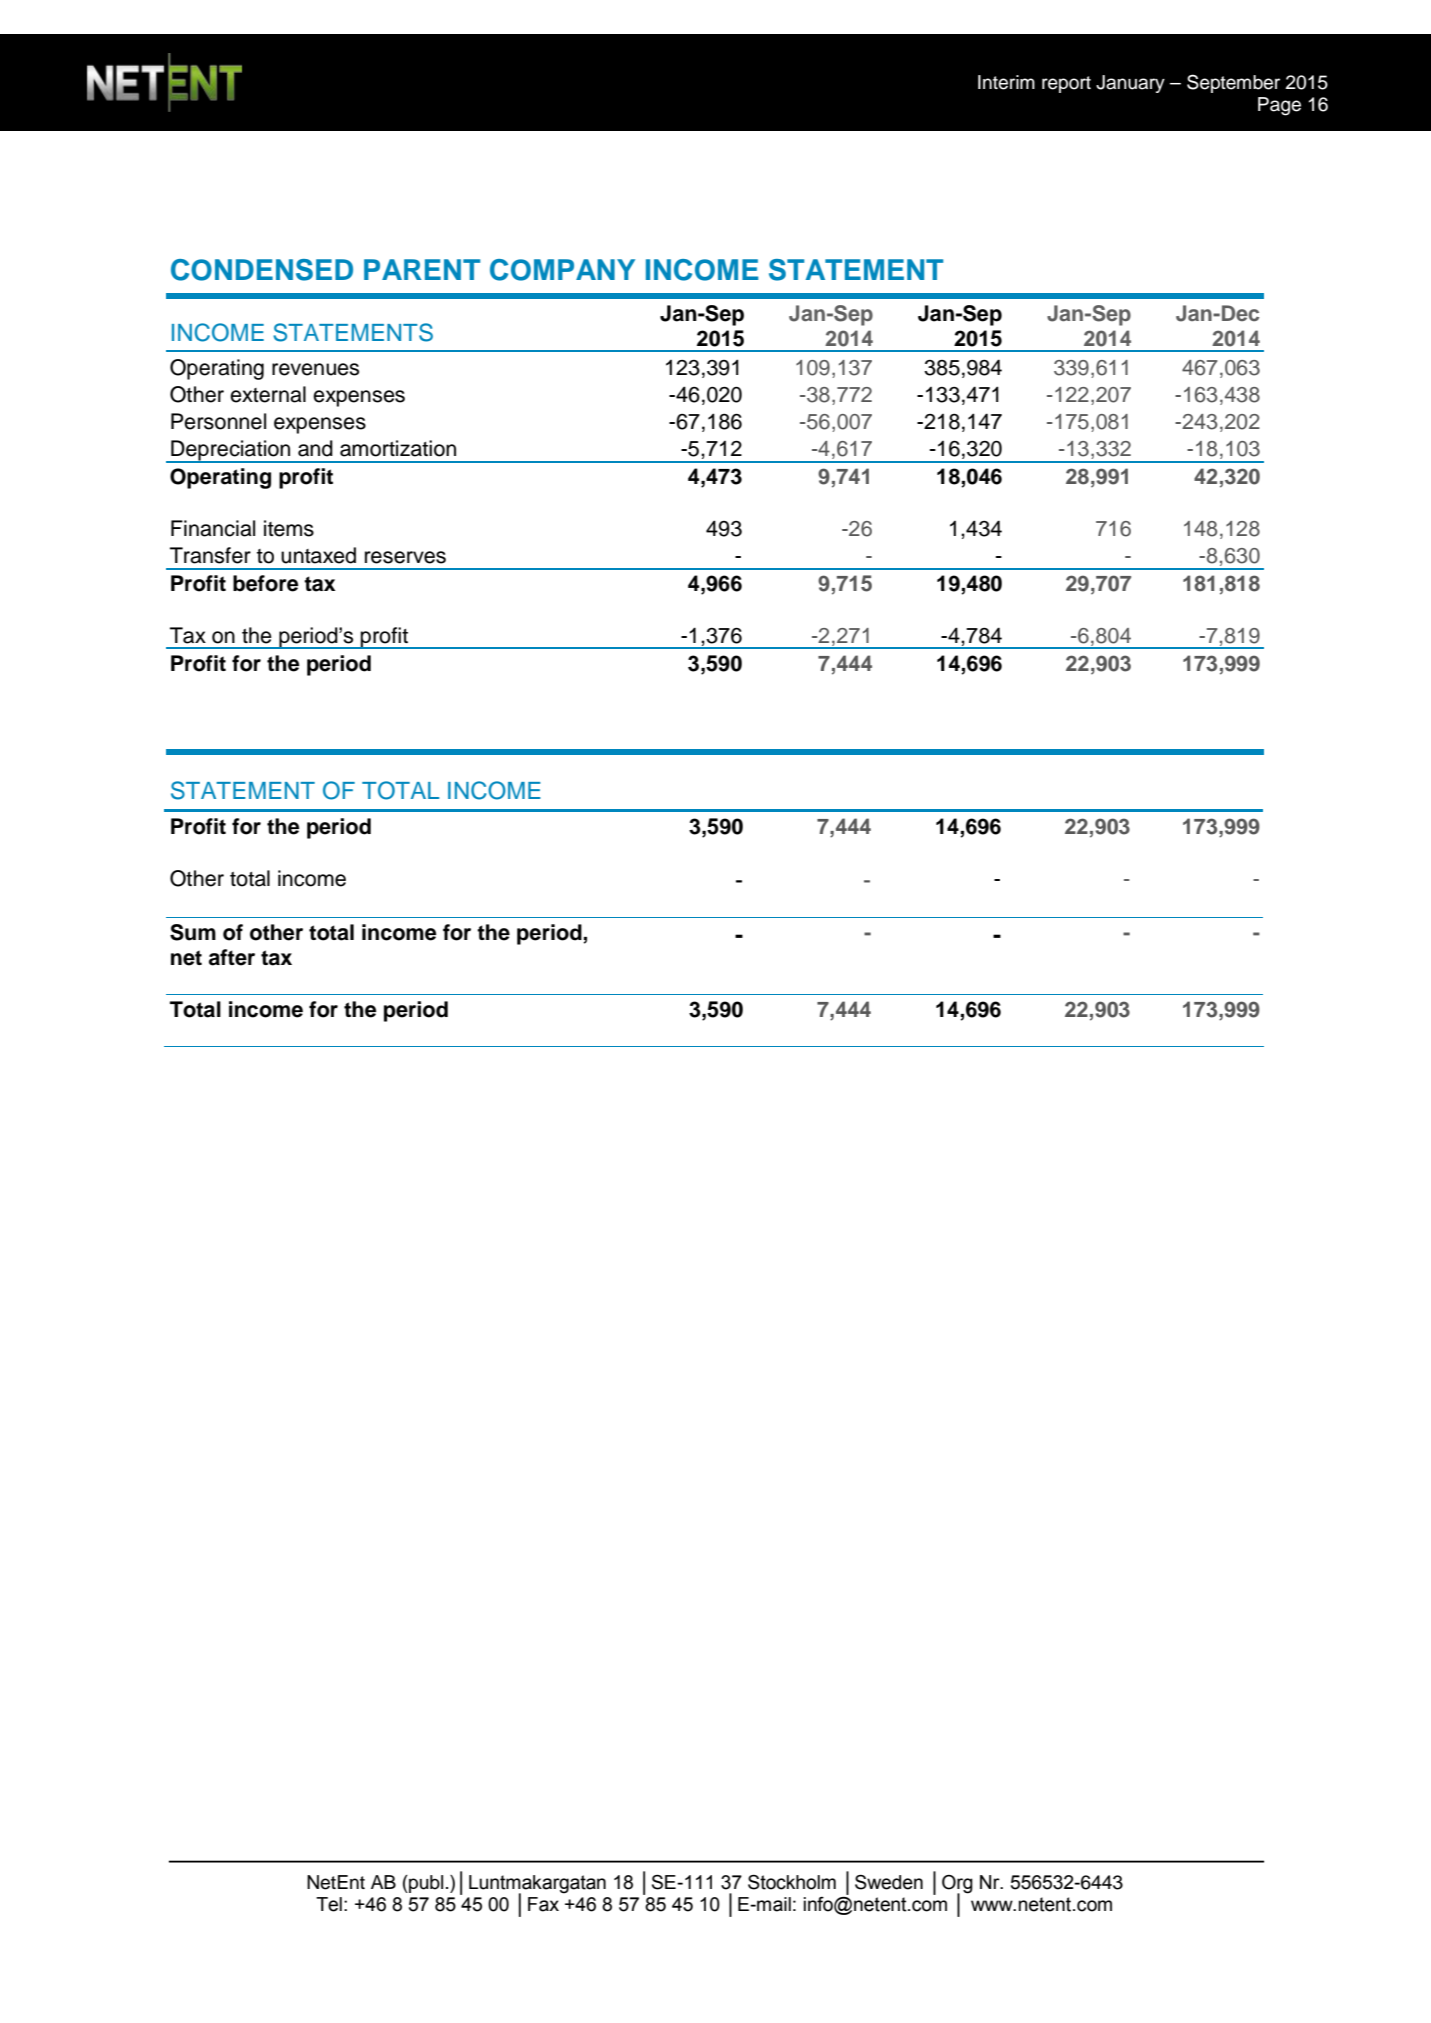 Image resolution: width=1431 pixels, height=2023 pixels. Describe the element at coordinates (398, 448) in the document. I see `amortization` at that location.
